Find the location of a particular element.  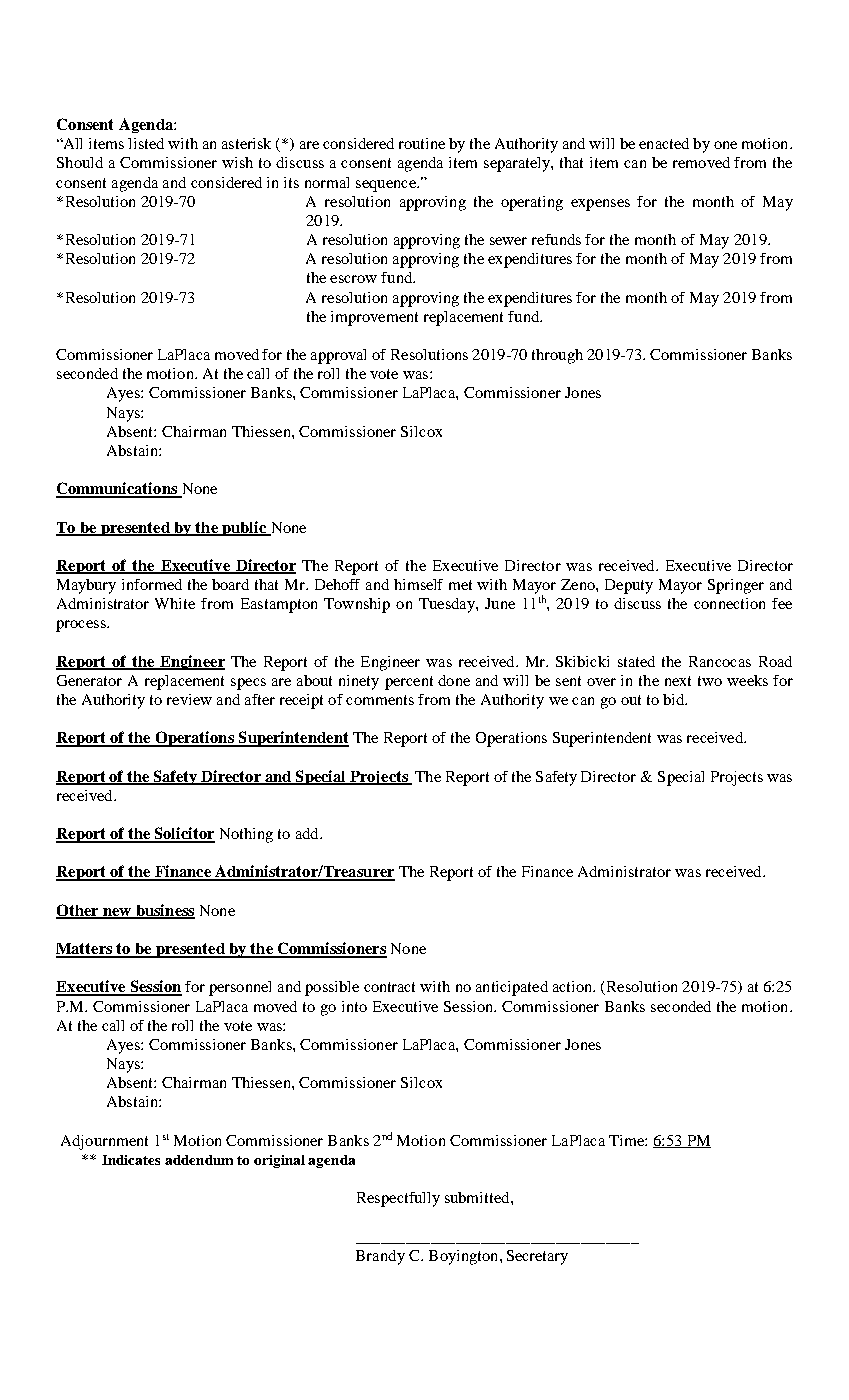

listed is located at coordinates (146, 143).
